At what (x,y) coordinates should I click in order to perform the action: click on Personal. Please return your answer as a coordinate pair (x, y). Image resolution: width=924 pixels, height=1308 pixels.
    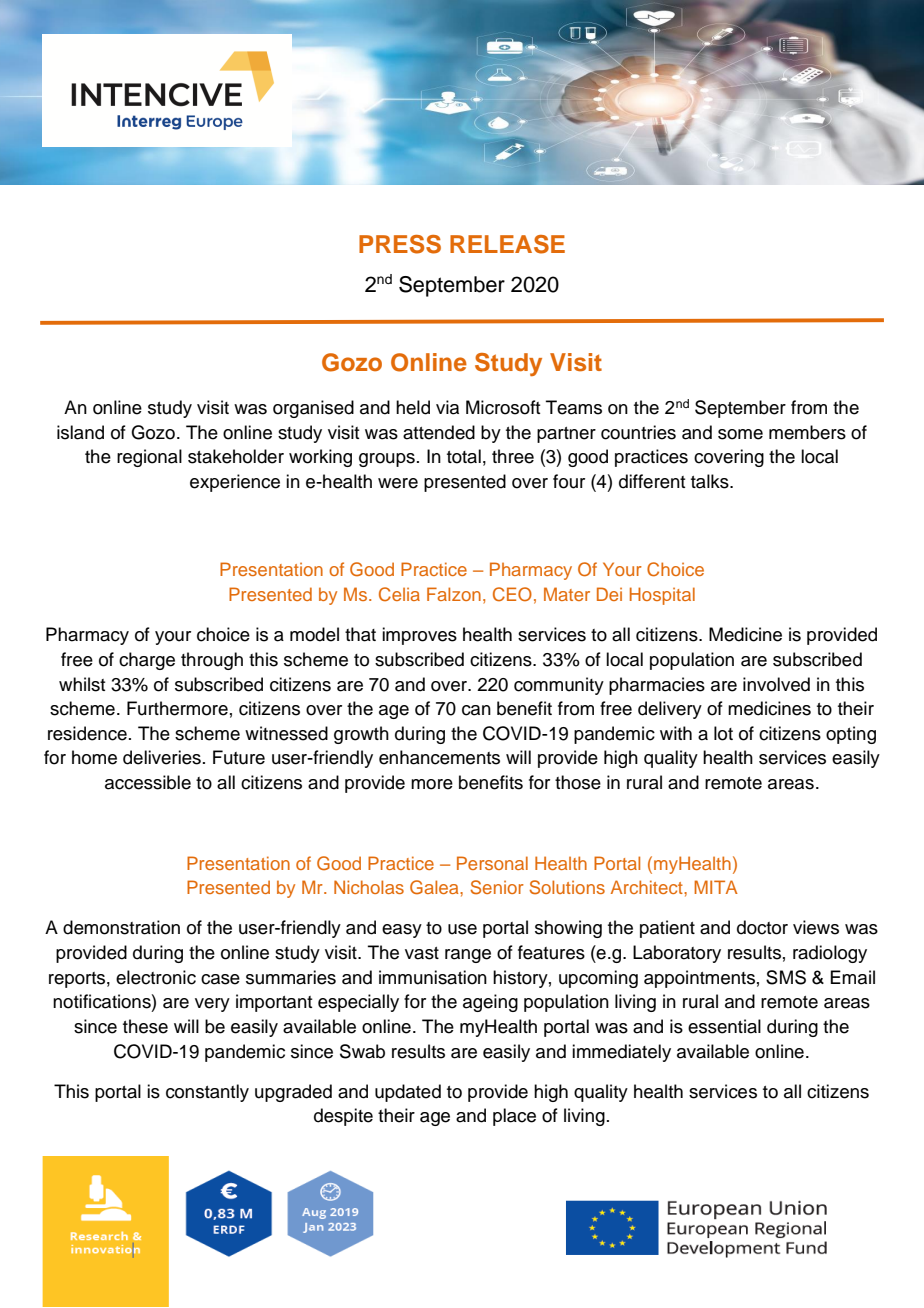
    Looking at the image, I should click on (492, 863).
